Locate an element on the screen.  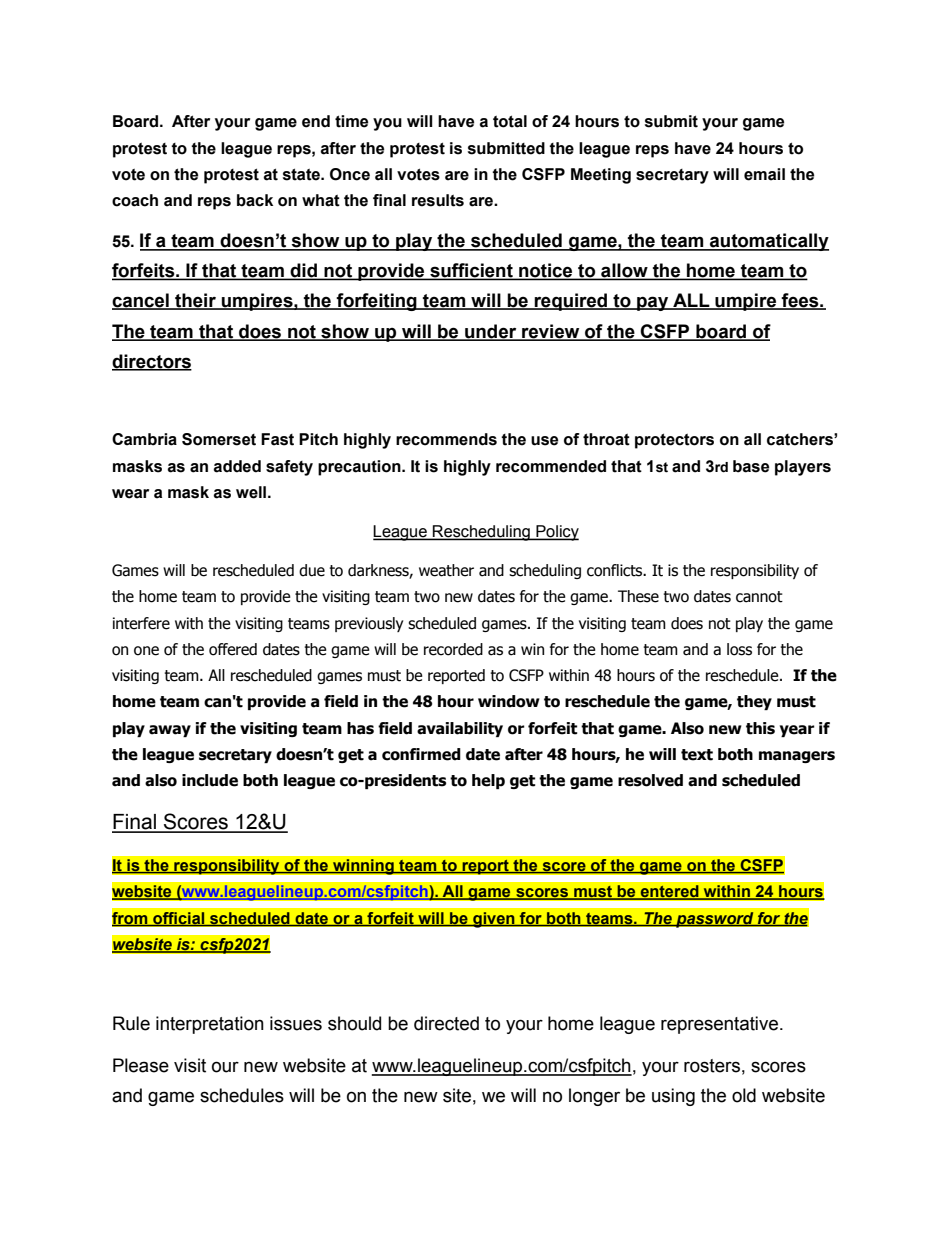
cannot is located at coordinates (759, 597).
